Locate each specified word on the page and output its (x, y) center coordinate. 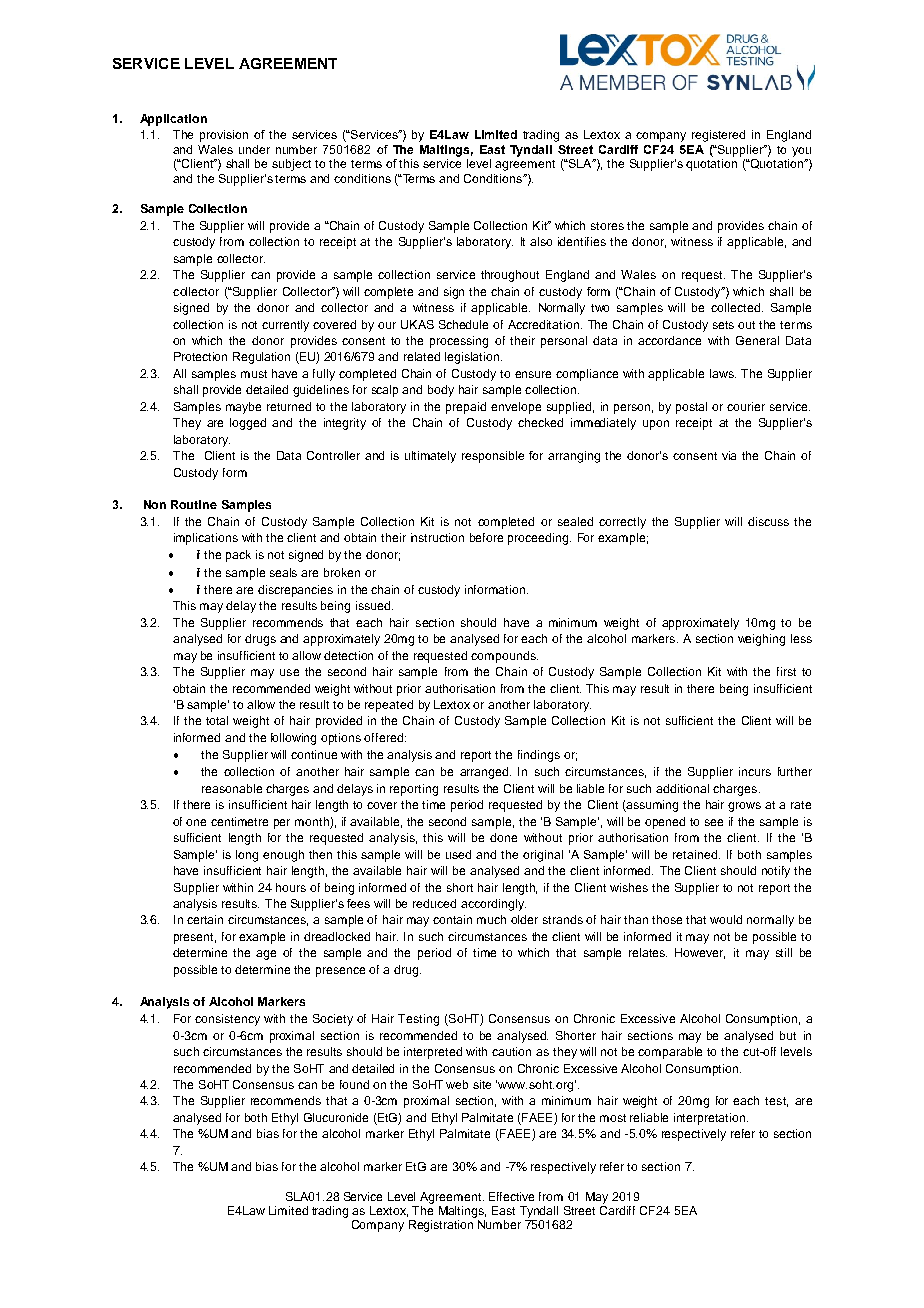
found (354, 1084)
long (247, 856)
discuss (768, 521)
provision (224, 136)
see (714, 822)
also (541, 241)
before (486, 537)
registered (718, 136)
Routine (194, 504)
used (458, 854)
